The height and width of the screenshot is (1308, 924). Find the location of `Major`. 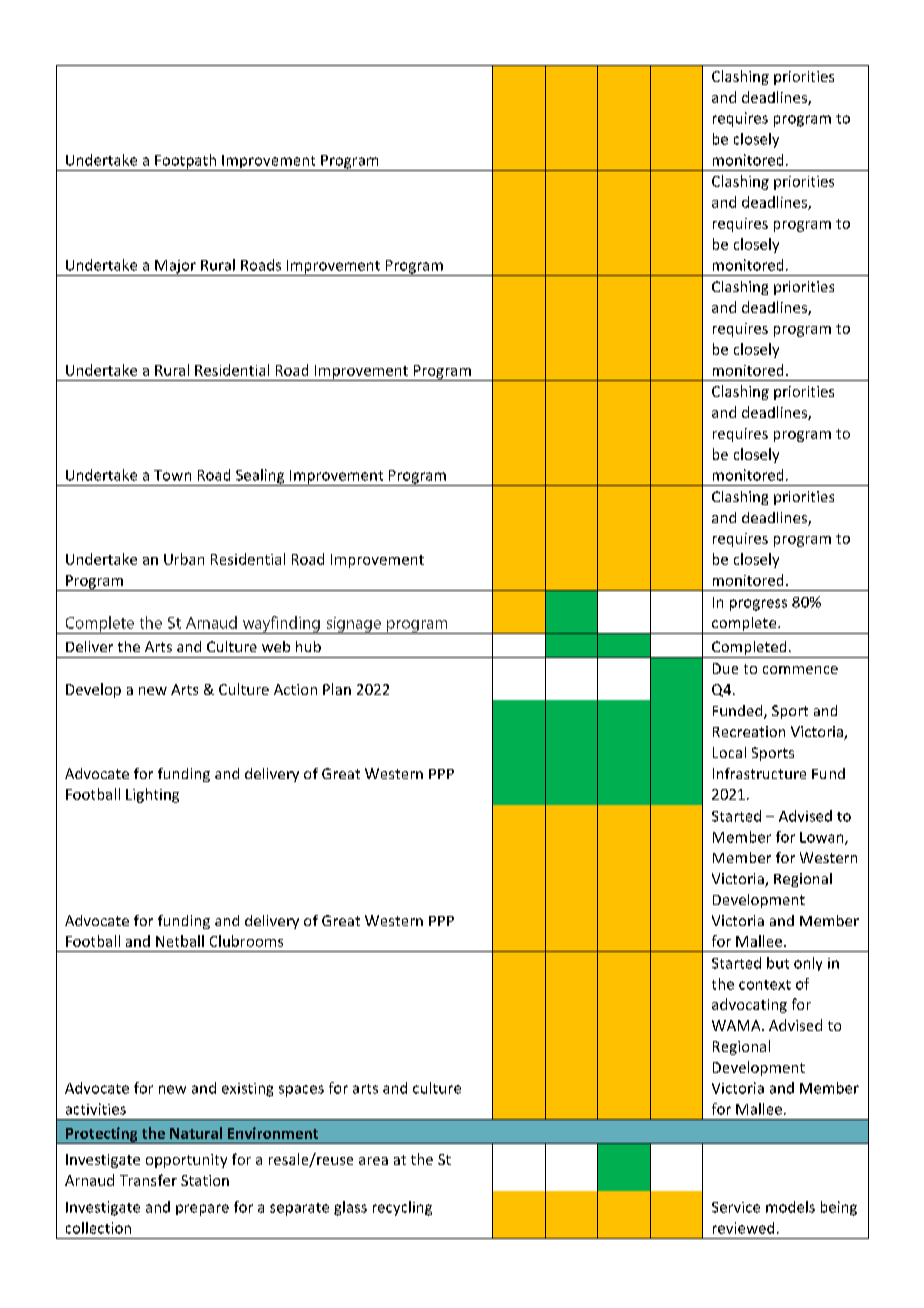

Major is located at coordinates (175, 268).
